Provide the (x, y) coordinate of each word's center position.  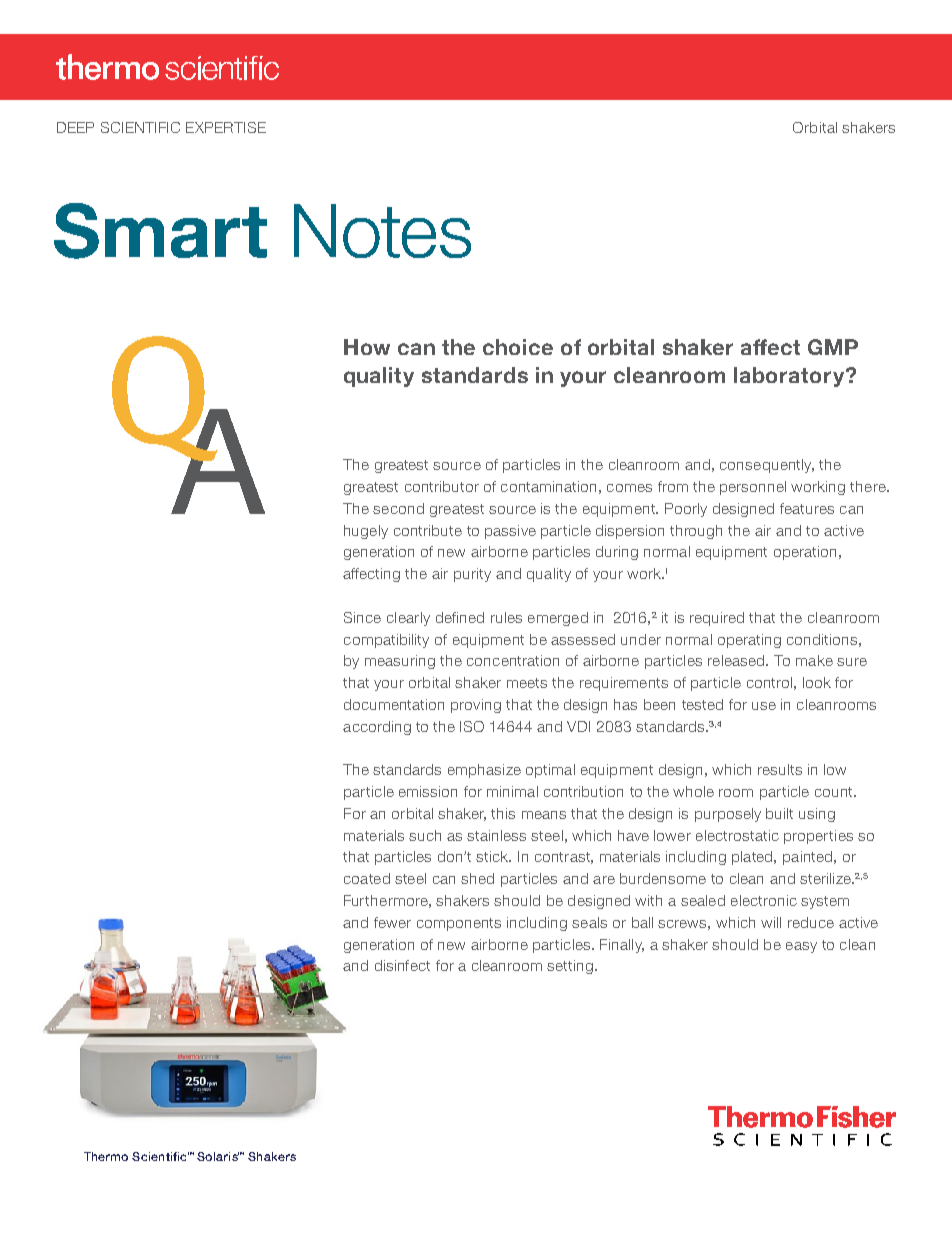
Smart (160, 231)
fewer (392, 922)
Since (362, 617)
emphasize (484, 771)
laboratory (790, 377)
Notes (382, 231)
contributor (442, 486)
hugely (366, 532)
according (377, 728)
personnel (753, 488)
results (780, 769)
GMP (833, 347)
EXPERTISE (226, 127)
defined (460, 617)
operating (749, 641)
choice (518, 347)
